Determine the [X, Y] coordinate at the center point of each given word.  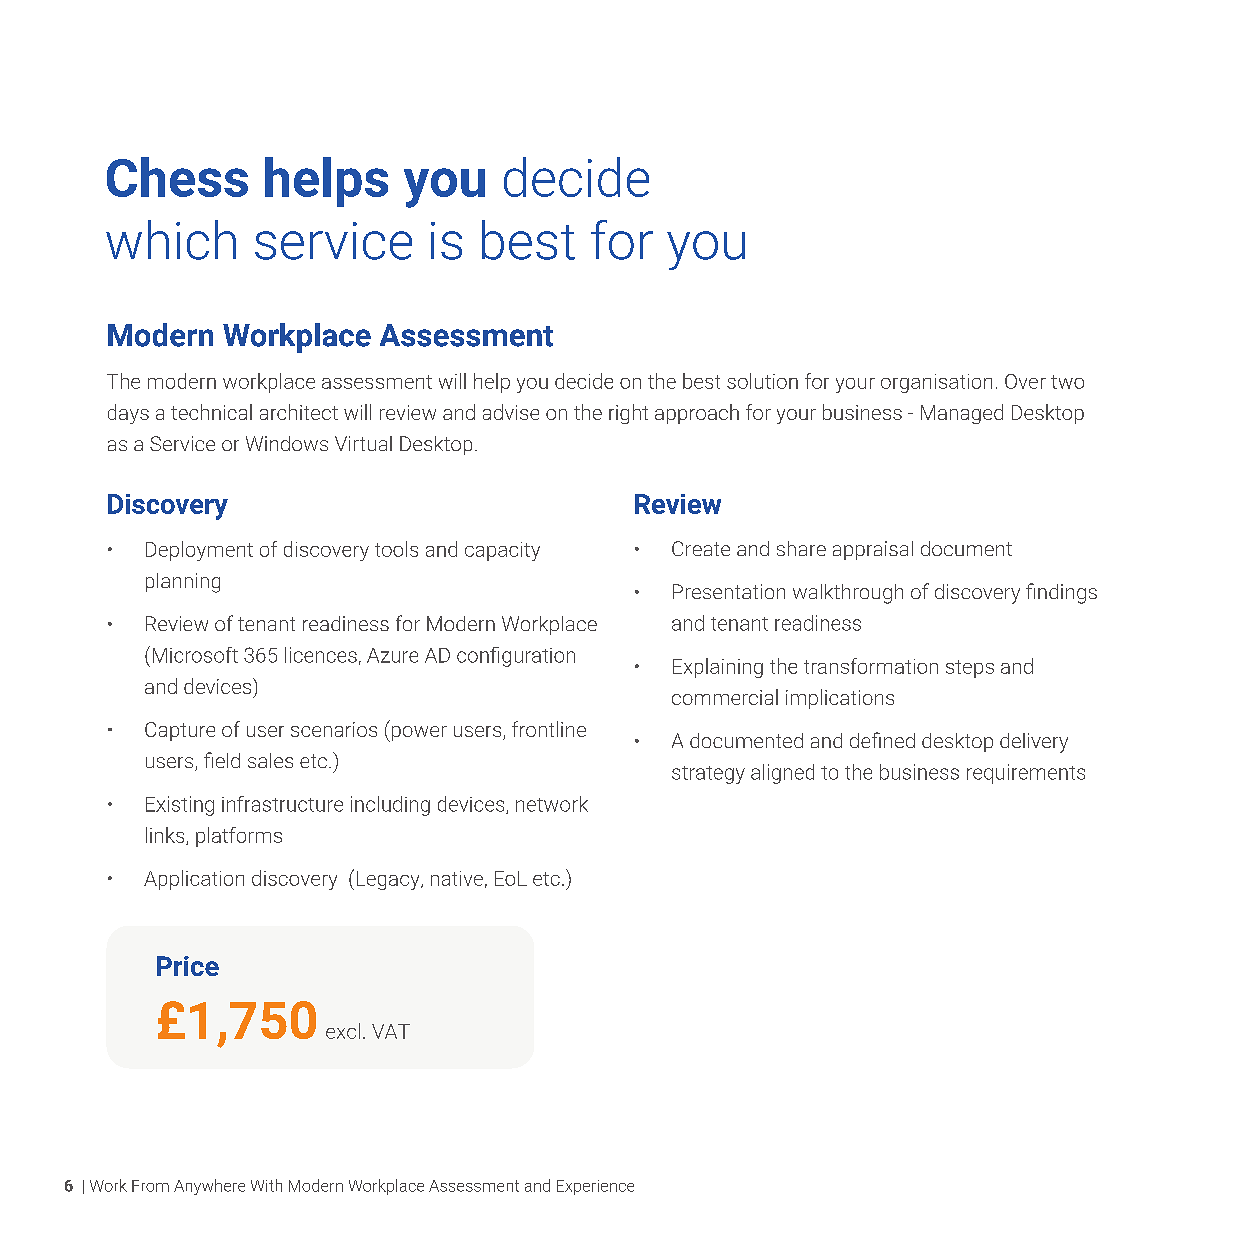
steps [970, 669]
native [457, 878]
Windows [287, 443]
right [628, 414]
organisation [936, 383]
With [266, 1185]
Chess [177, 177]
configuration [516, 657]
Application [194, 880]
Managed [962, 414]
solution [762, 381]
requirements [1026, 774]
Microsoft [195, 655]
